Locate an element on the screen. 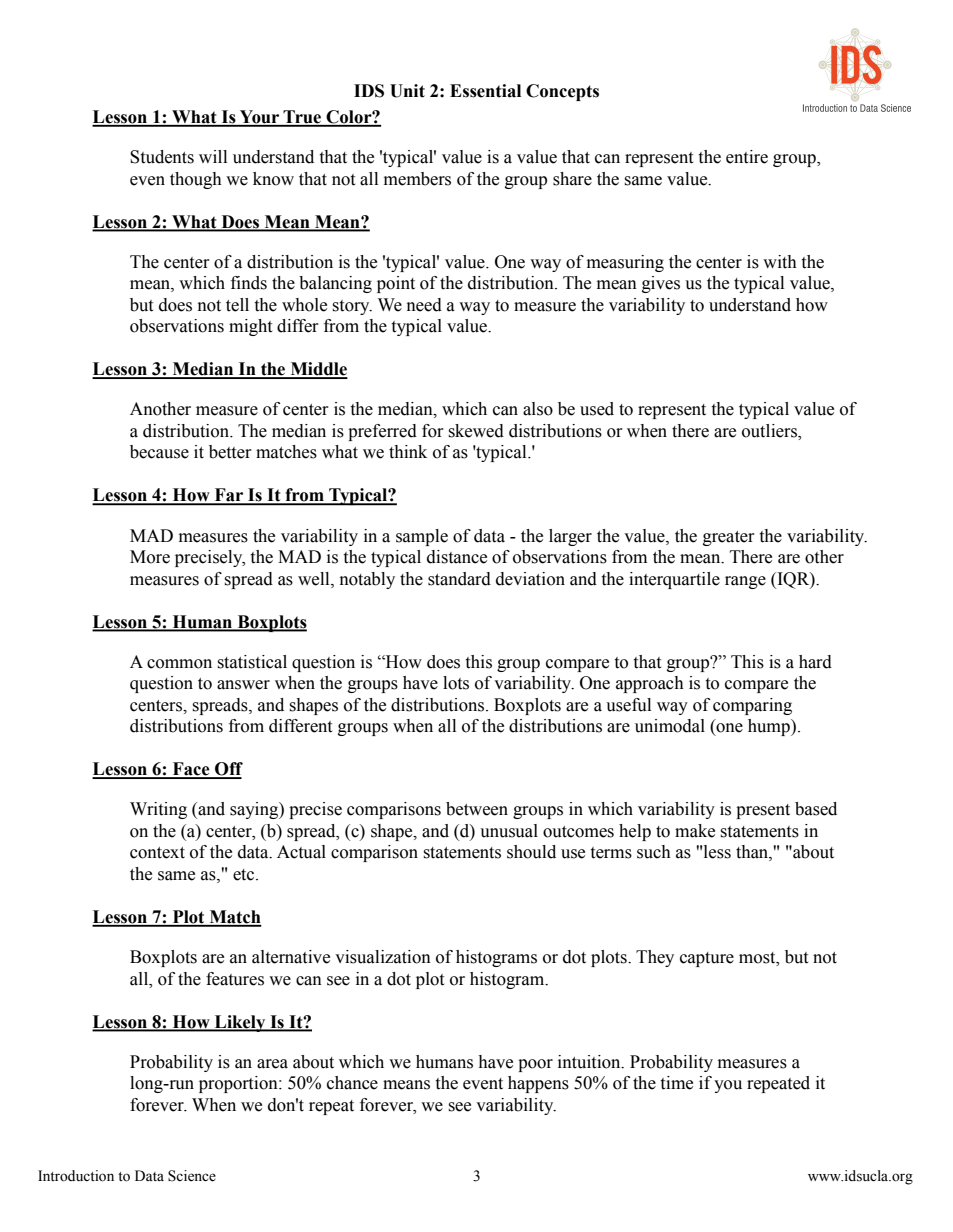 The image size is (953, 1232). Unit is located at coordinates (407, 91).
